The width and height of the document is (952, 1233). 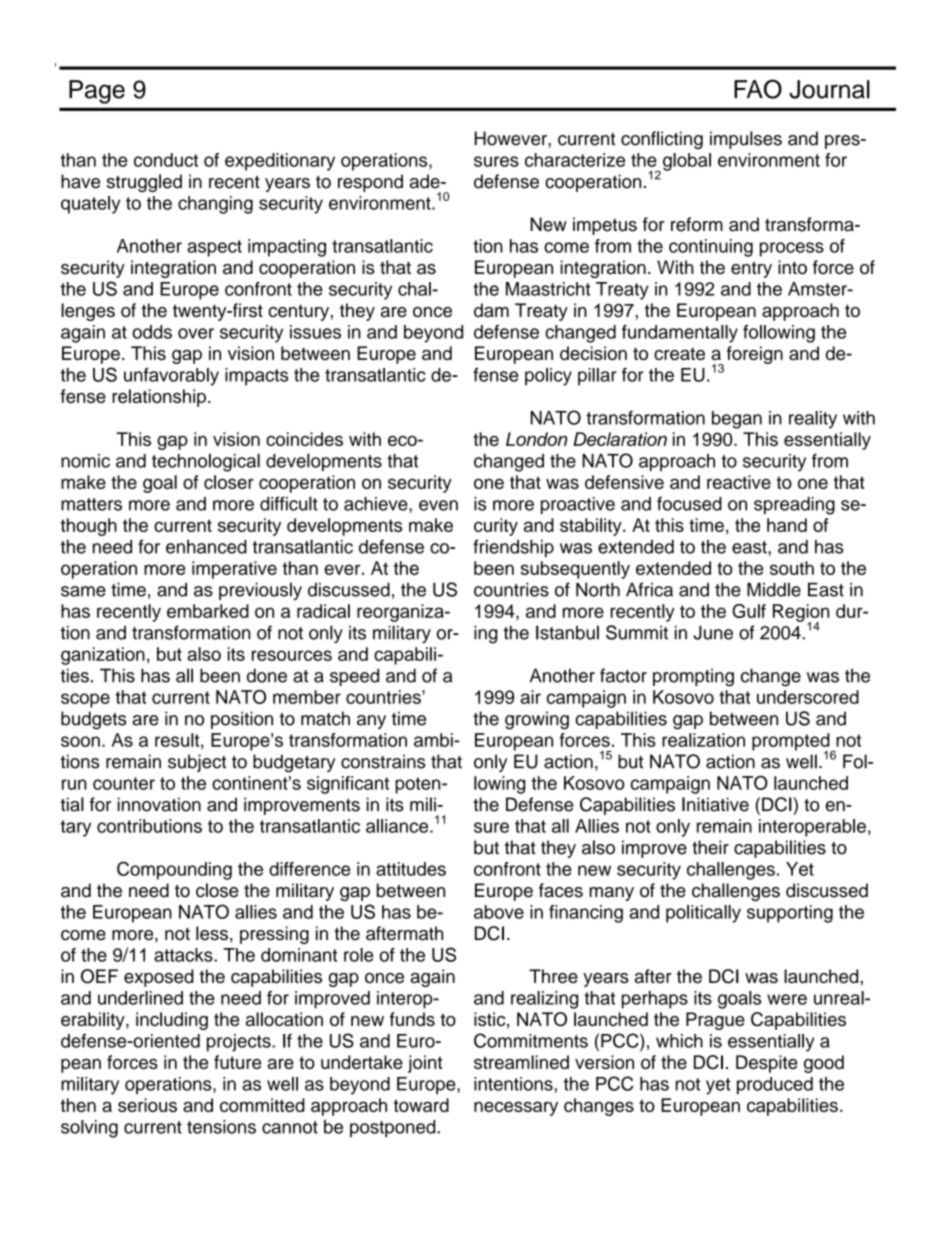 I want to click on embarked, so click(x=208, y=611).
